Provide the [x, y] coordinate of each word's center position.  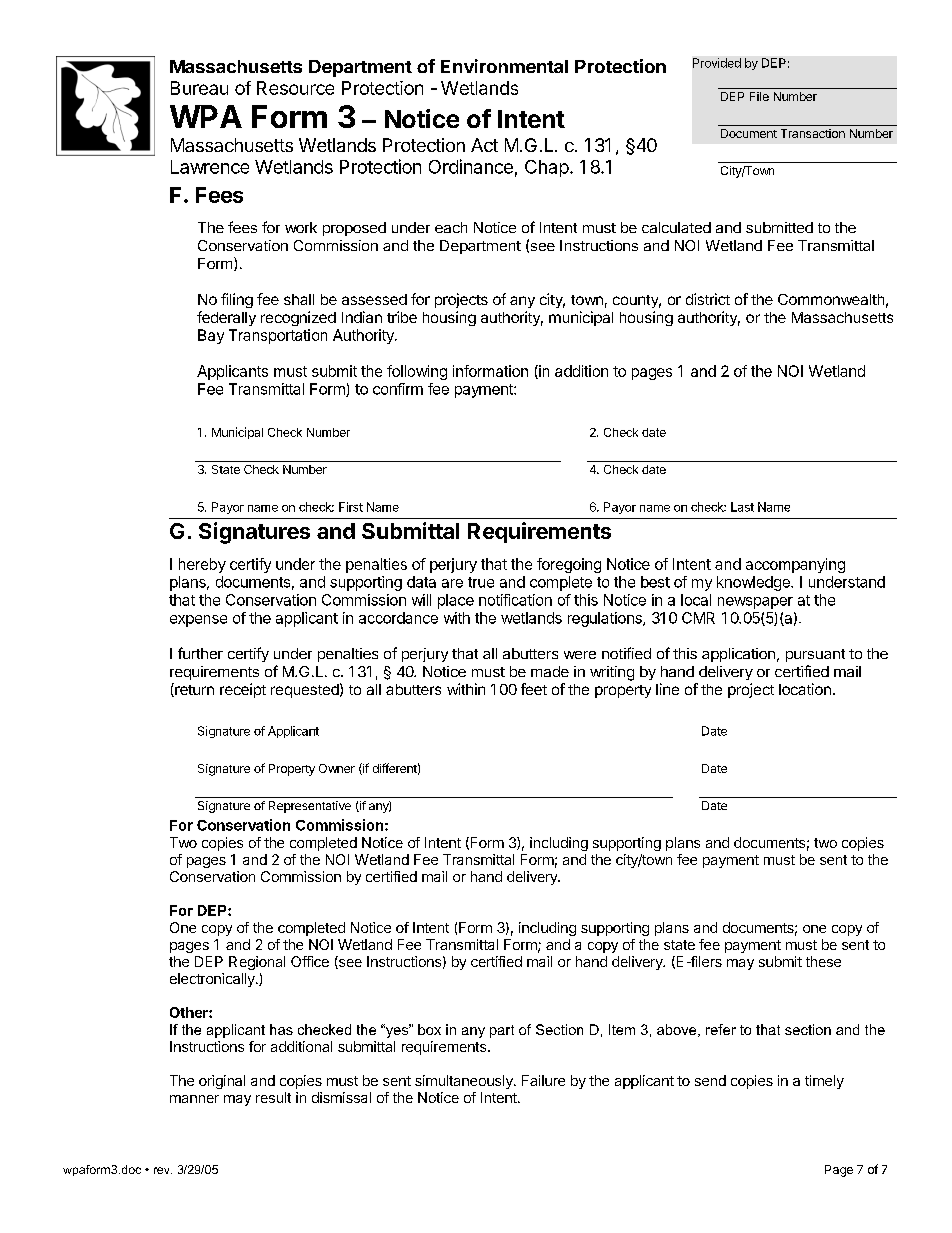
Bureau [199, 88]
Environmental [504, 66]
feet [534, 689]
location [805, 689]
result [273, 1097]
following [417, 372]
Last [742, 507]
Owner [337, 768]
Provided [717, 63]
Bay [211, 336]
